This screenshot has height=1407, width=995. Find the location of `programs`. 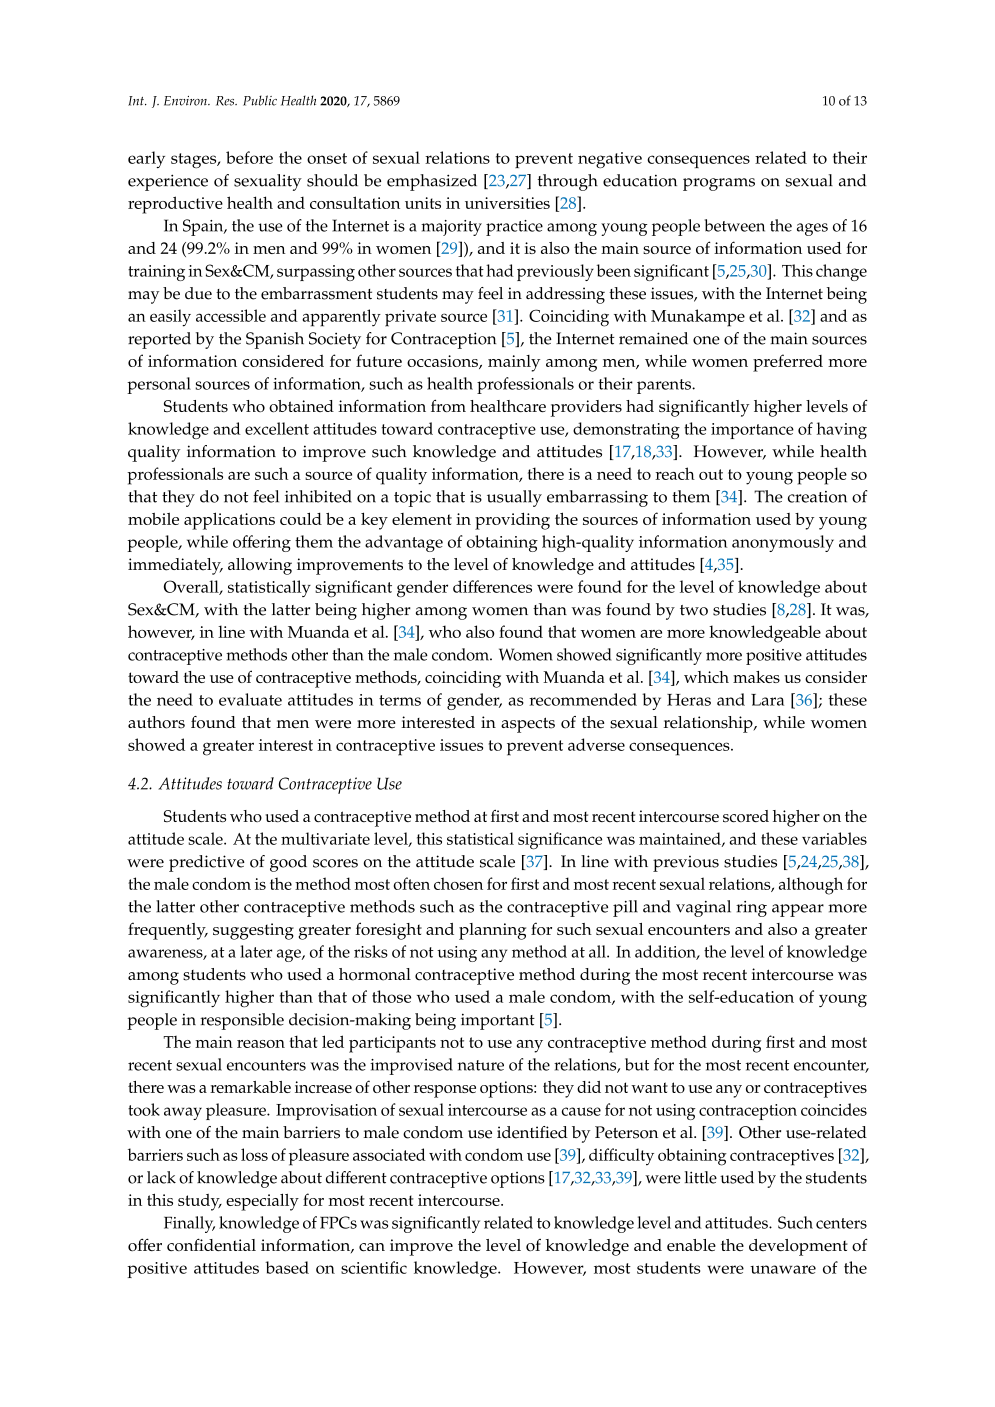

programs is located at coordinates (719, 184).
